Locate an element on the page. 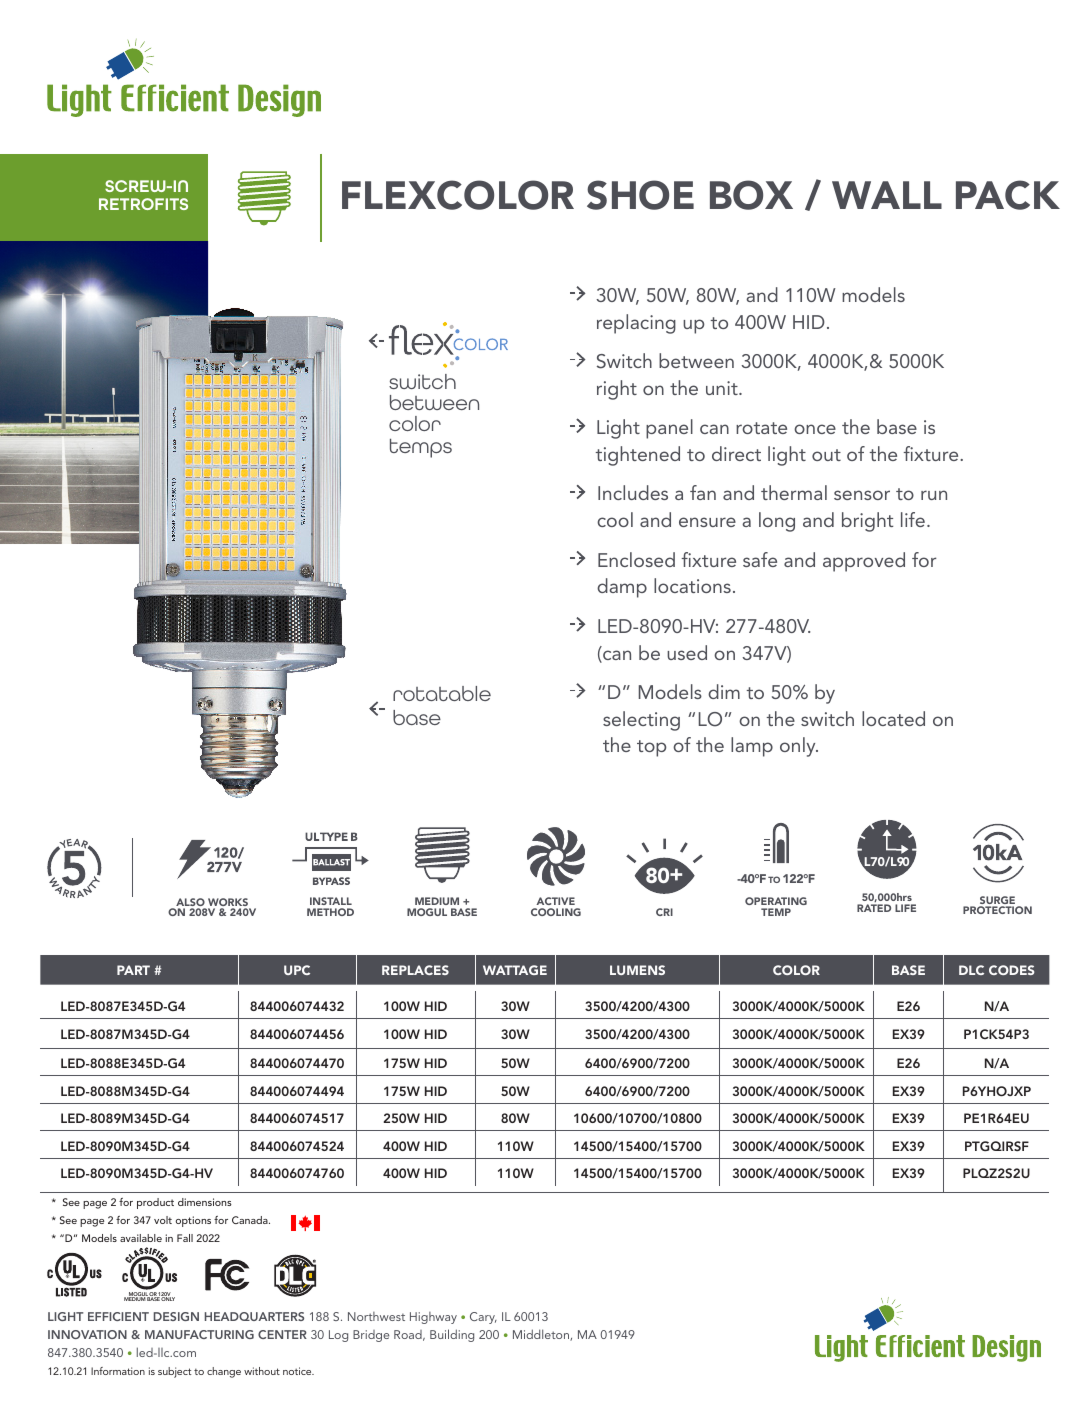 The image size is (1089, 1409). WALL is located at coordinates (887, 195).
